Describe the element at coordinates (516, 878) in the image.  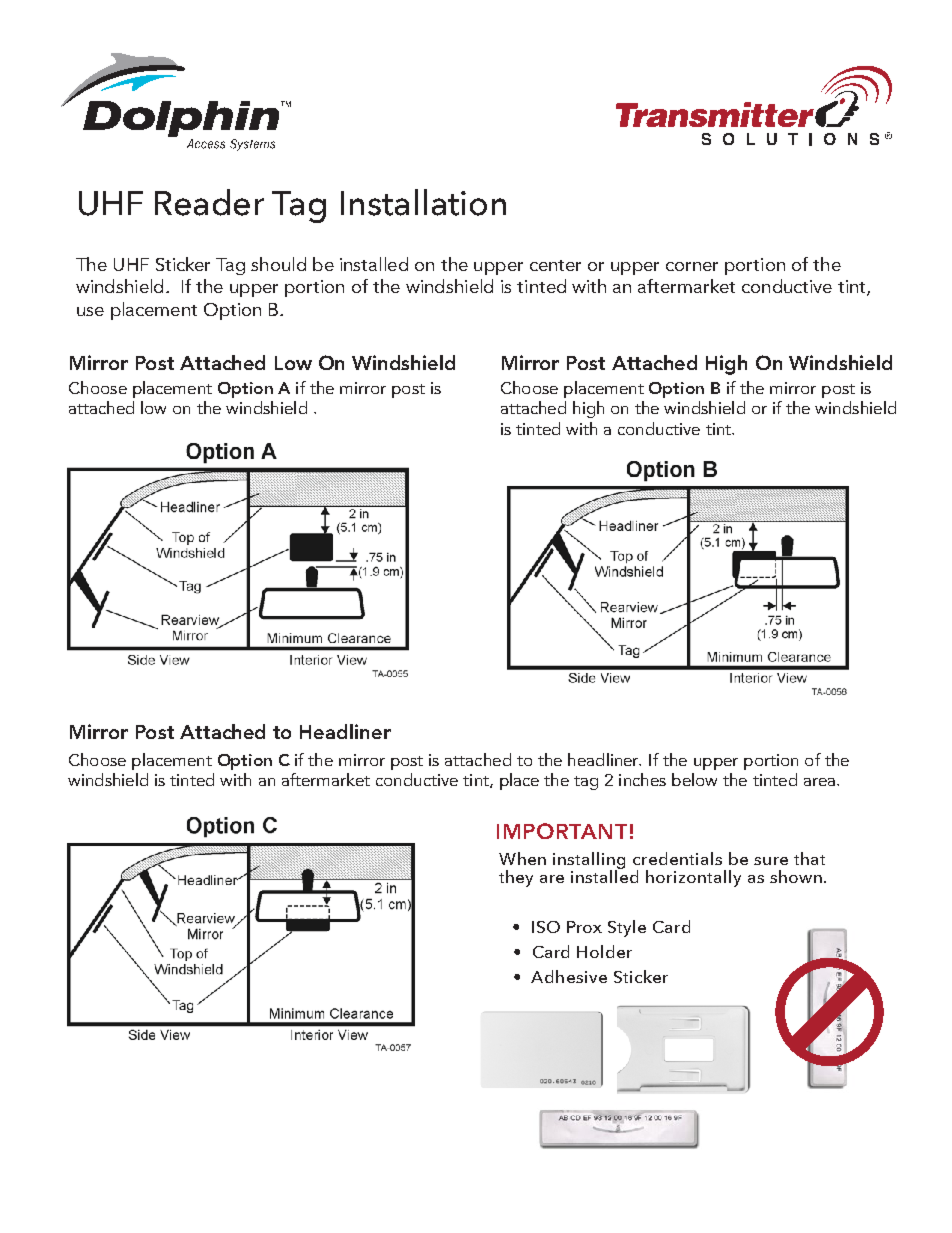
I see `they` at that location.
